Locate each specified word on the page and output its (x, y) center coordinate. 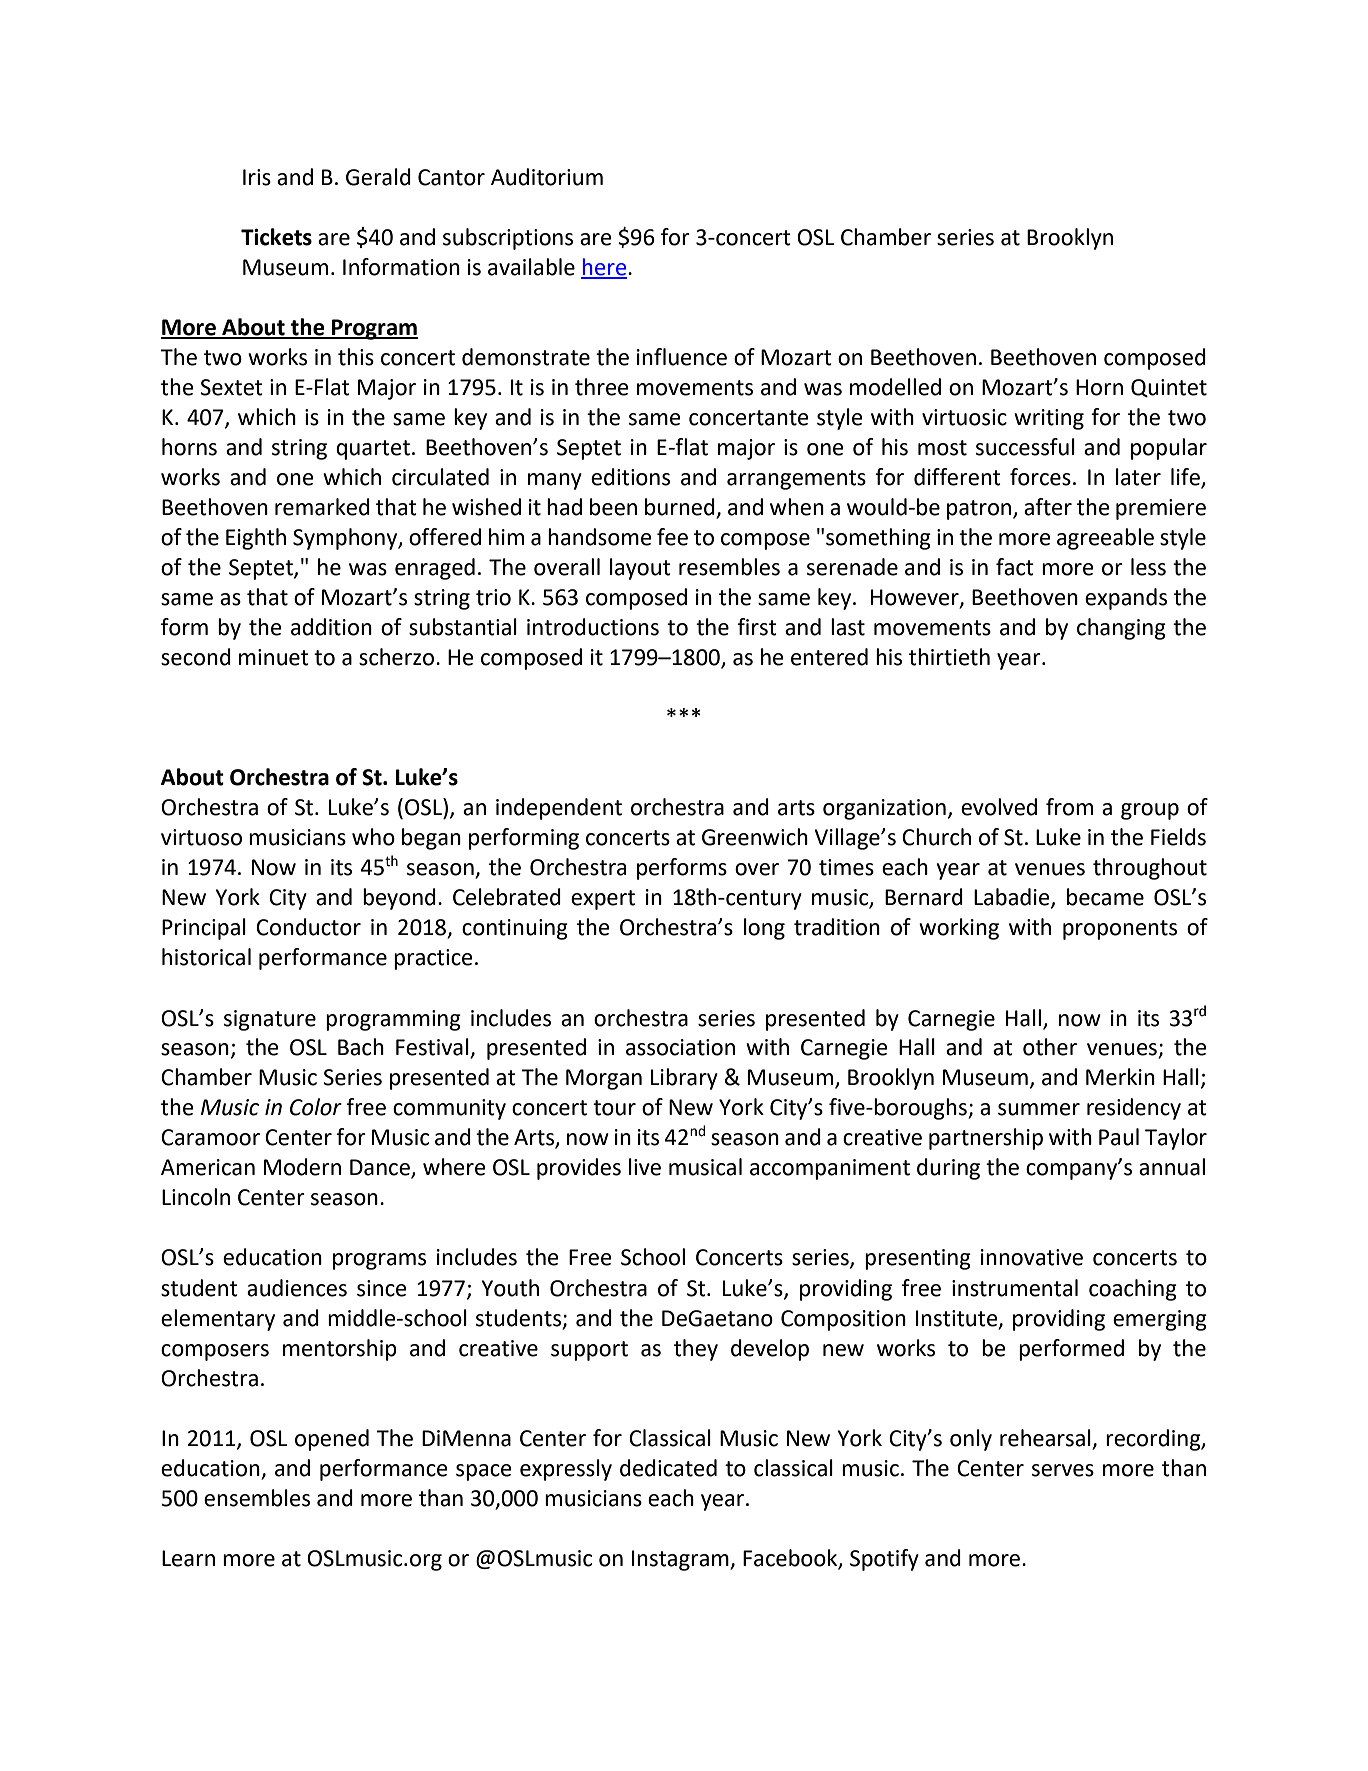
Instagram (681, 1560)
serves (1063, 1470)
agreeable (1105, 539)
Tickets (276, 237)
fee (672, 537)
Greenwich (755, 837)
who (373, 837)
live (645, 1167)
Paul (1119, 1137)
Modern (302, 1167)
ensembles (257, 1498)
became (1105, 897)
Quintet (1169, 388)
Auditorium (547, 177)
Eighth (256, 539)
